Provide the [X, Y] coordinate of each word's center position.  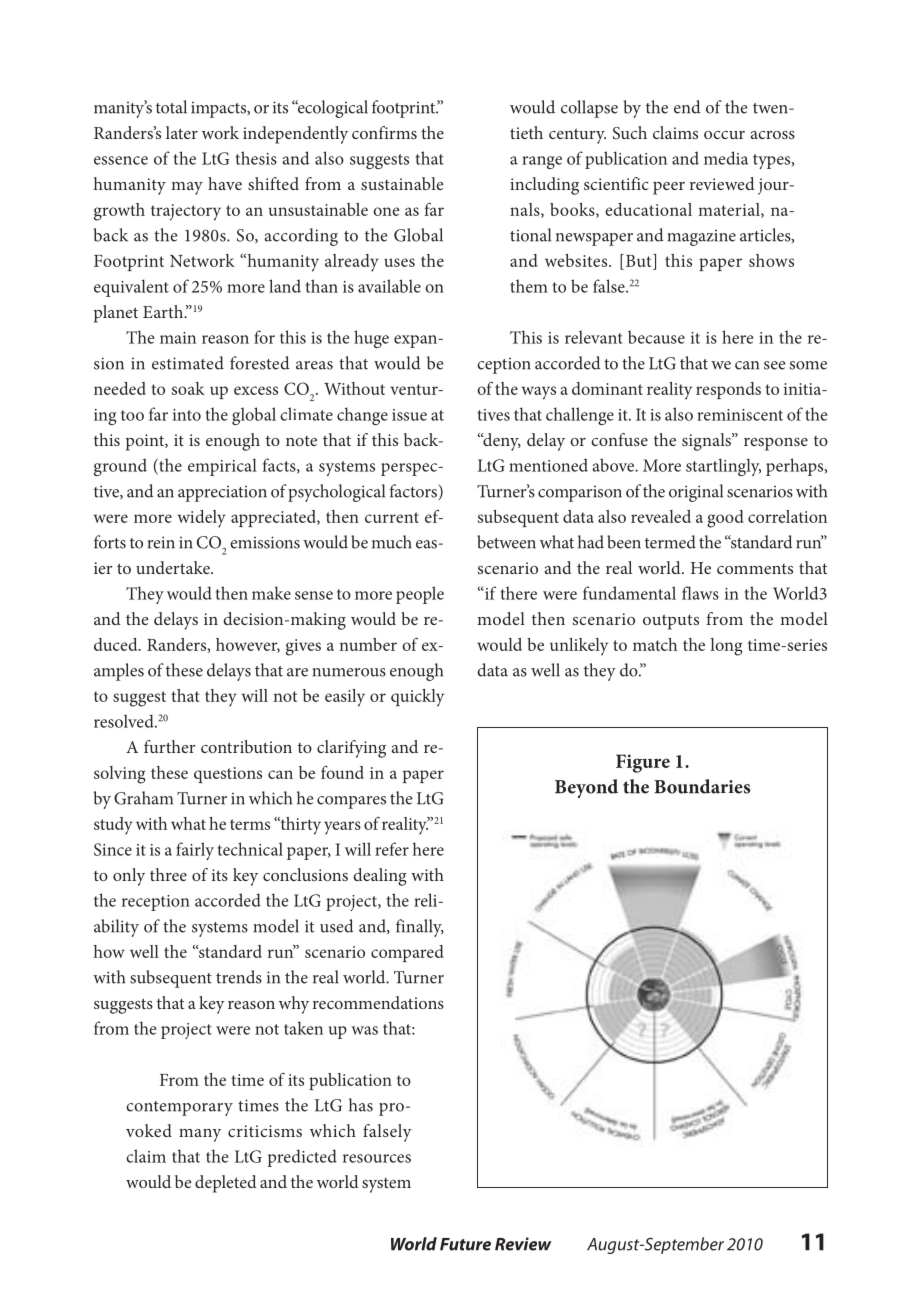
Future [465, 1244]
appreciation [222, 494]
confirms [384, 132]
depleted [226, 1184]
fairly [195, 851]
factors [414, 492]
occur [724, 135]
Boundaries [702, 786]
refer [392, 849]
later [182, 132]
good [725, 519]
